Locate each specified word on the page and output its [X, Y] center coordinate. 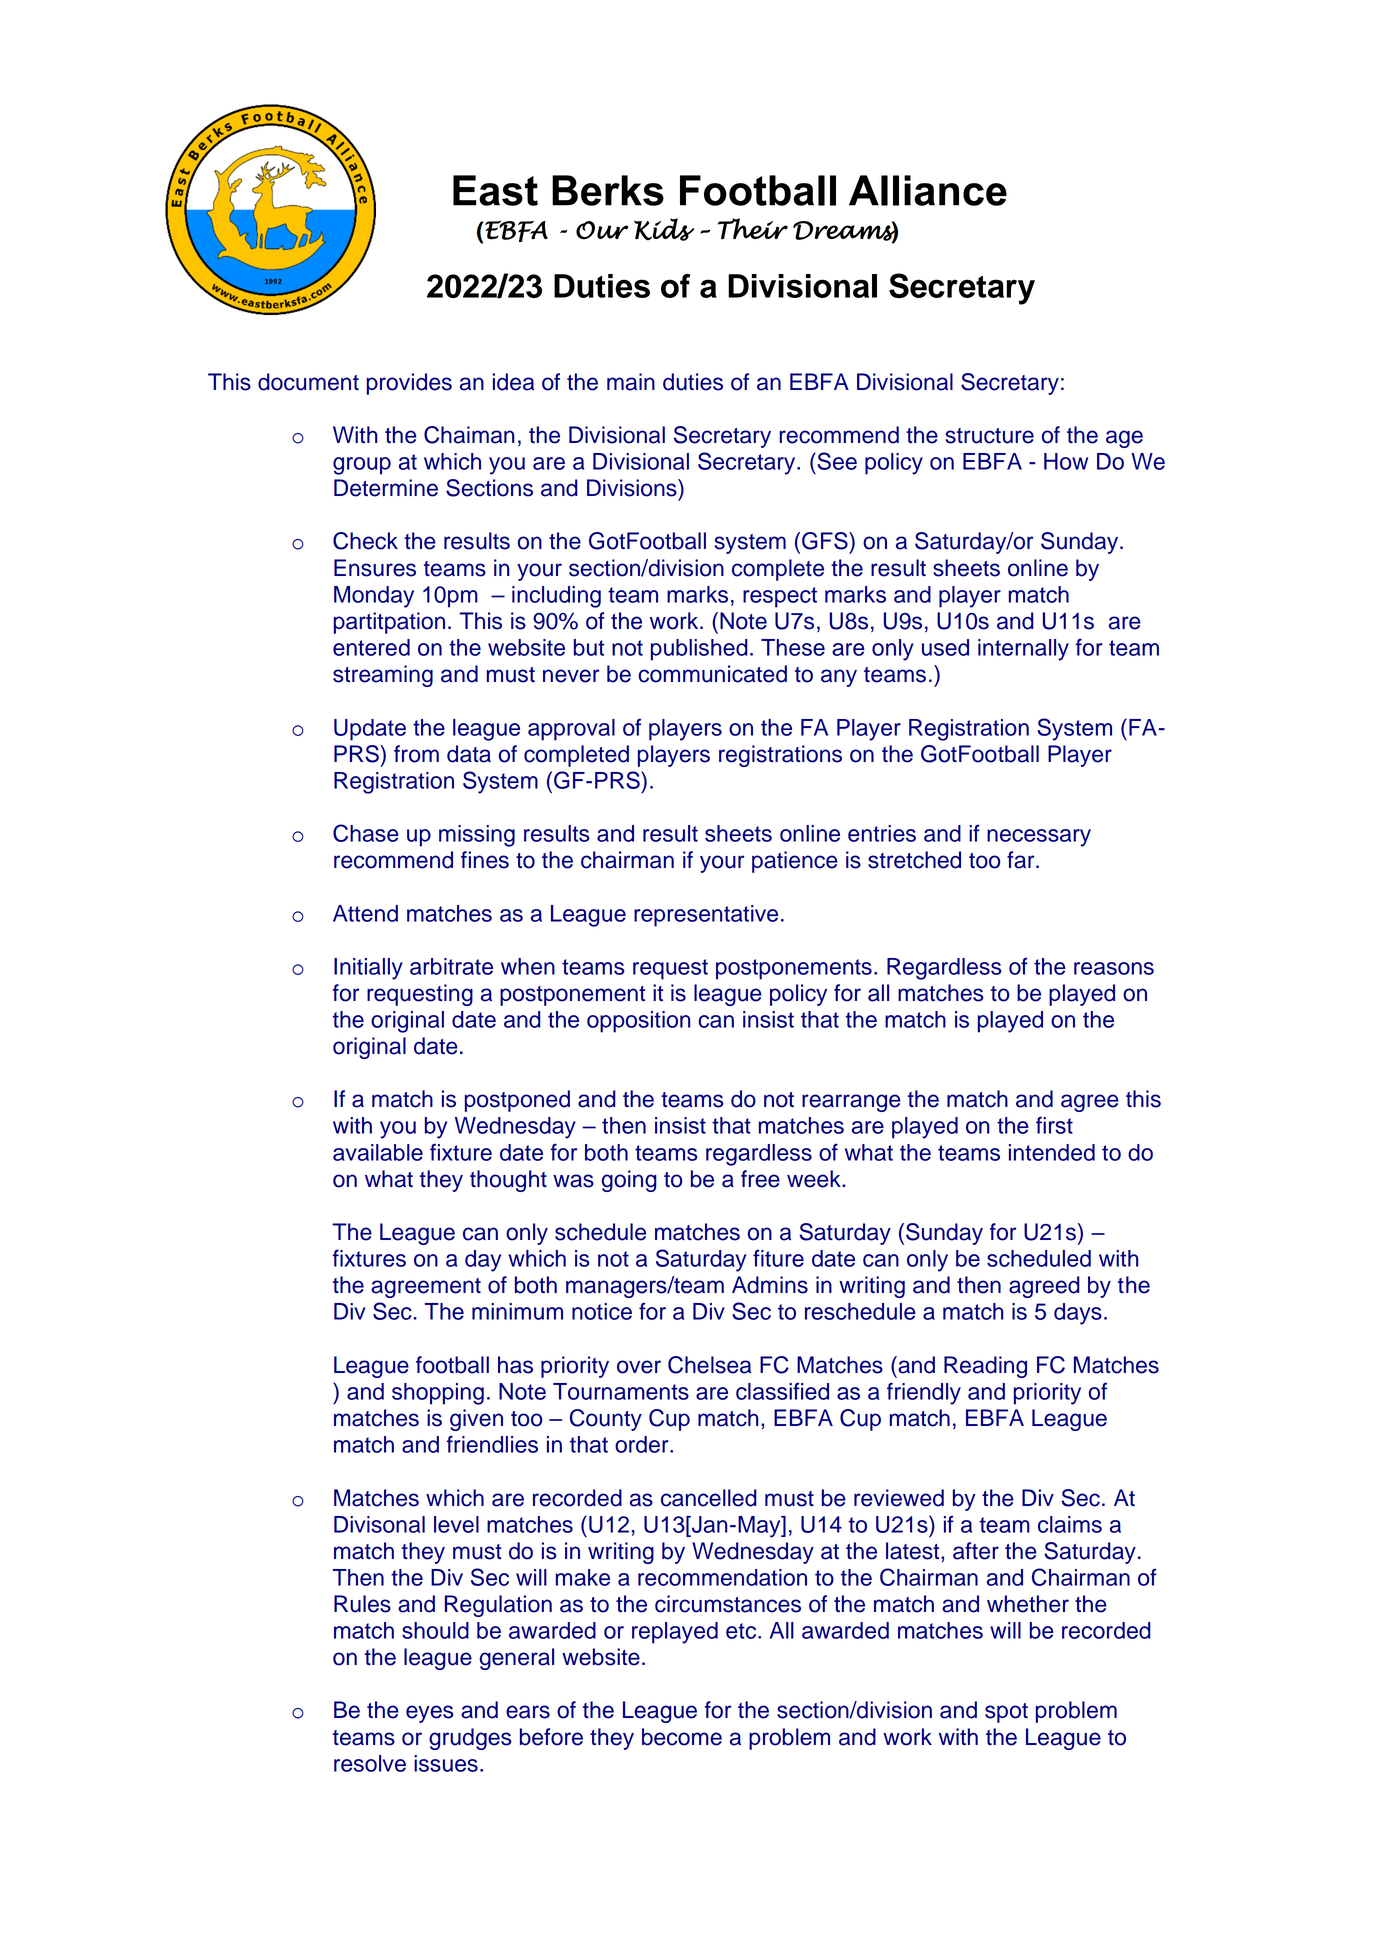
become [682, 1737]
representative [706, 916]
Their [753, 229]
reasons [1114, 968]
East [495, 190]
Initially [368, 969]
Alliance [928, 190]
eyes [430, 1714]
